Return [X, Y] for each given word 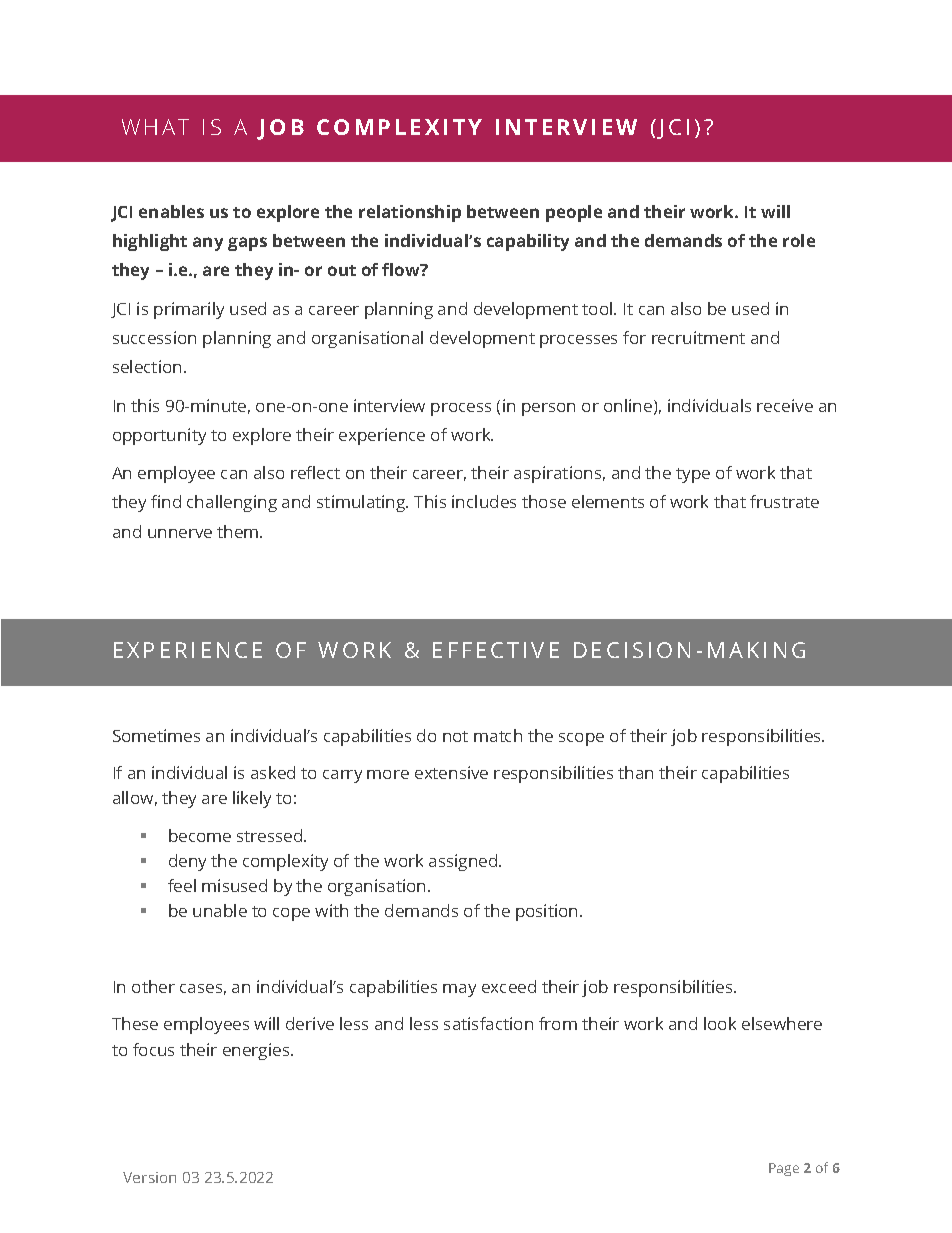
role [799, 240]
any [208, 244]
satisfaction [488, 1023]
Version [149, 1177]
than [635, 772]
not [455, 736]
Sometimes [156, 735]
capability [528, 242]
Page [784, 1169]
